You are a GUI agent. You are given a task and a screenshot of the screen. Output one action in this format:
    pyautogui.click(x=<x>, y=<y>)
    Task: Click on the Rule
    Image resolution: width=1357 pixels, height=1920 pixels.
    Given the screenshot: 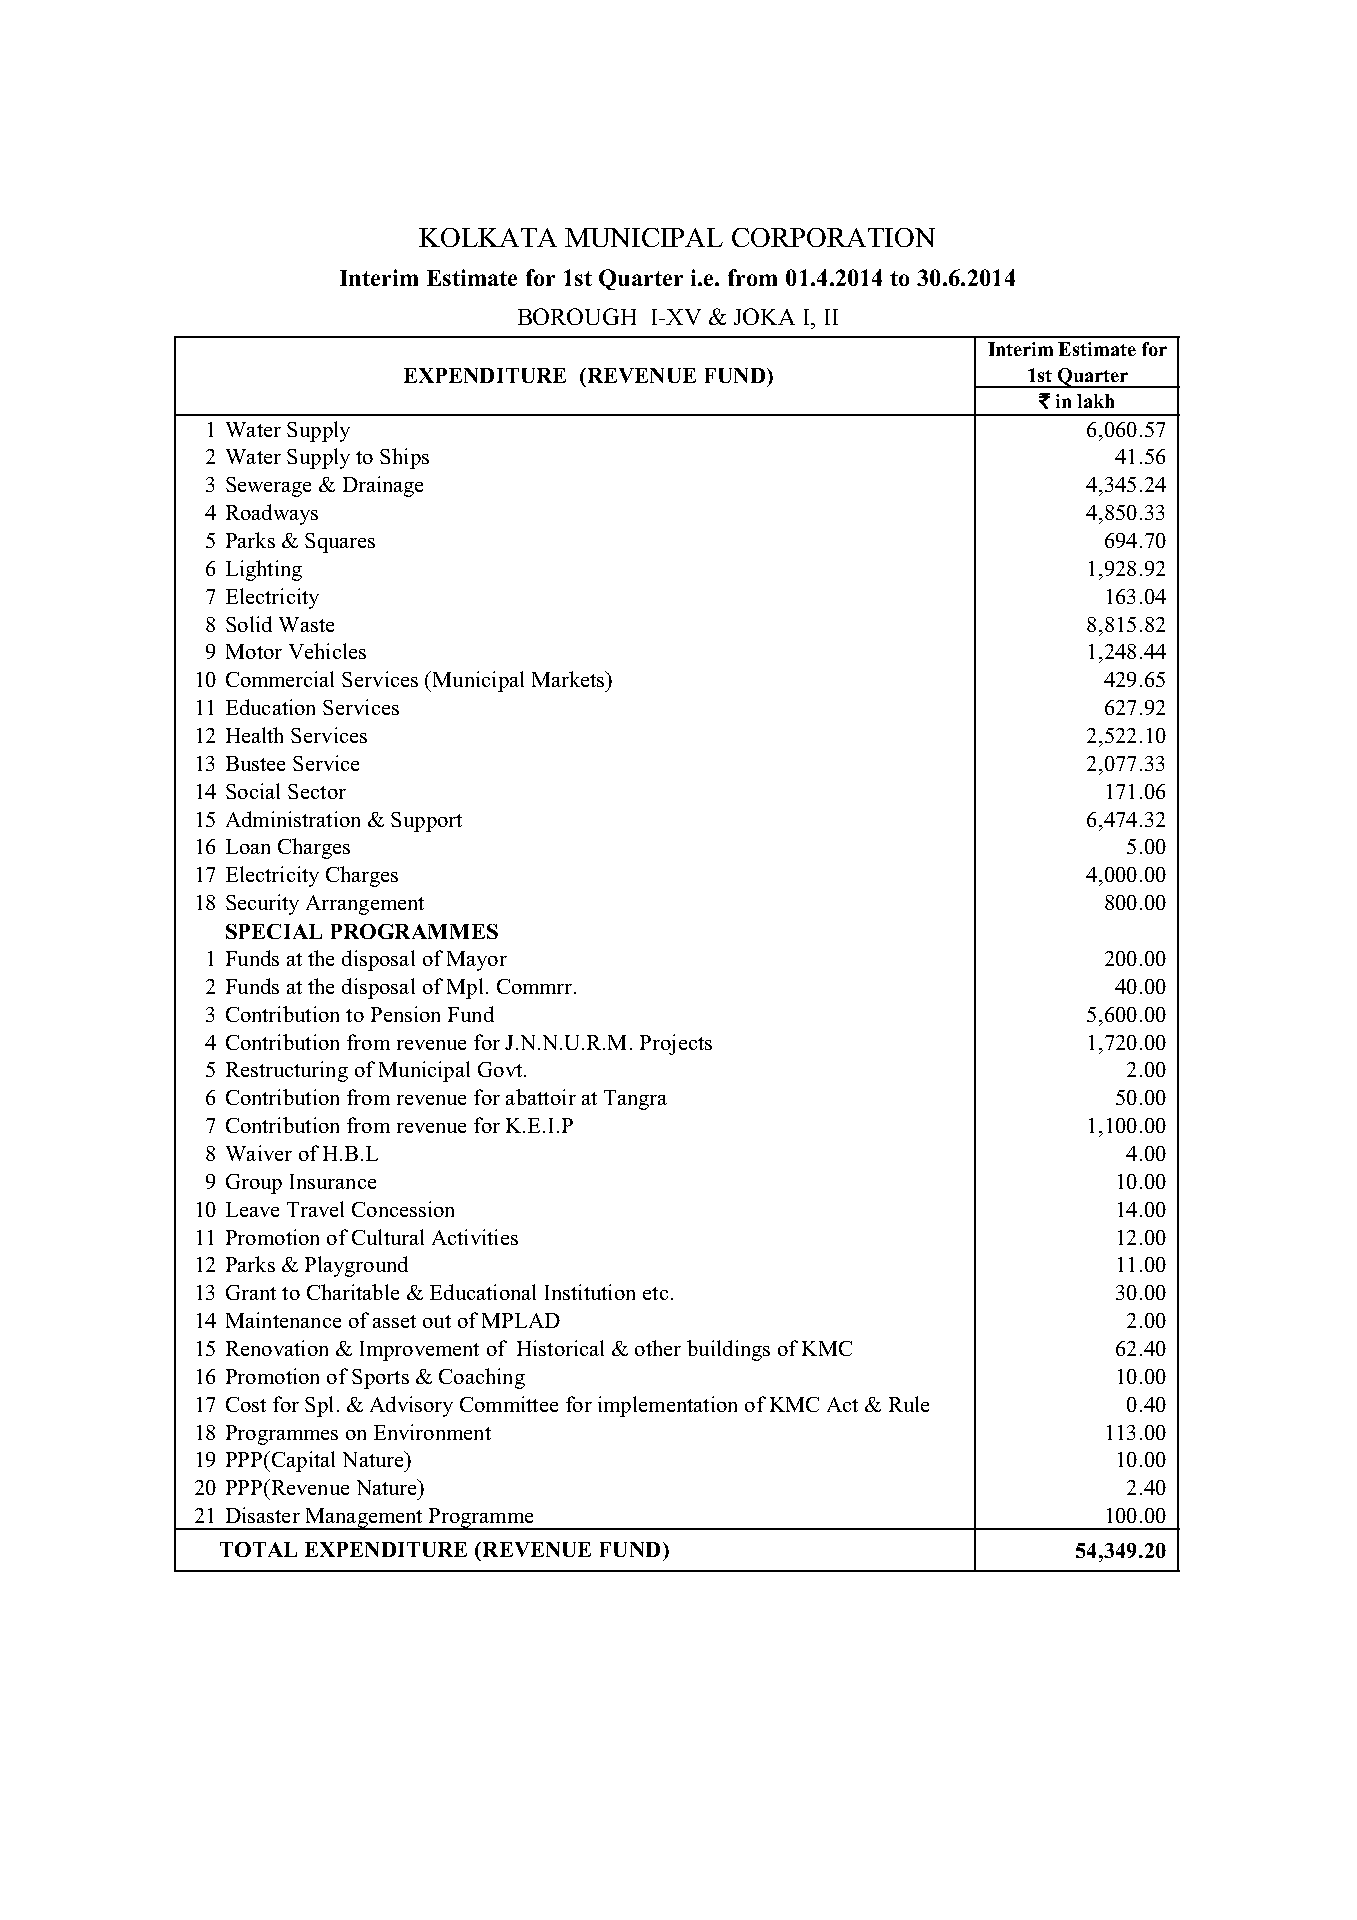 What is the action you would take?
    pyautogui.click(x=909, y=1404)
